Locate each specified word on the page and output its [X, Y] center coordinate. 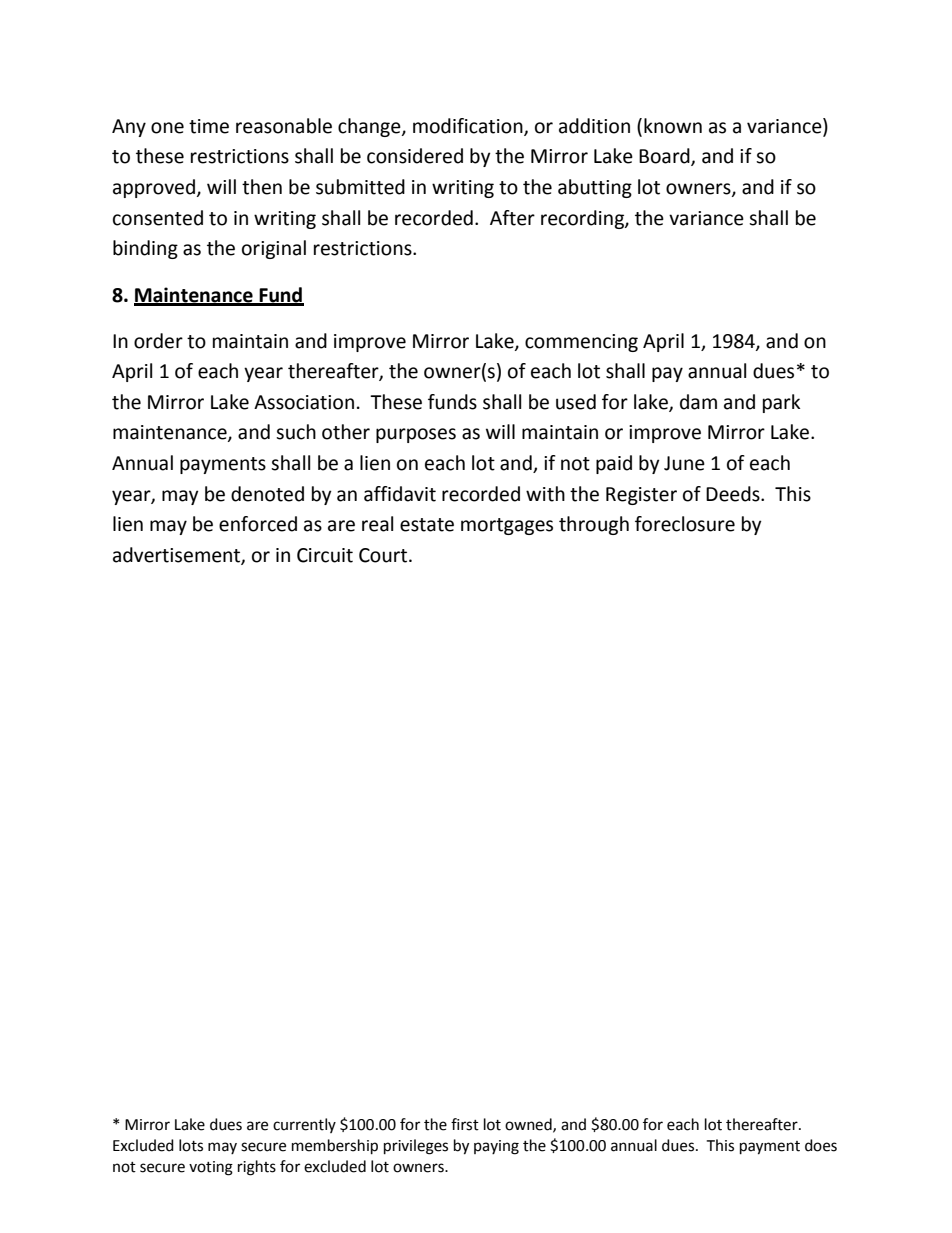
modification [469, 126]
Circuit [325, 555]
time [209, 126]
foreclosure [685, 524]
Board [665, 157]
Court [384, 555]
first [465, 1124]
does [821, 1145]
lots [191, 1145]
